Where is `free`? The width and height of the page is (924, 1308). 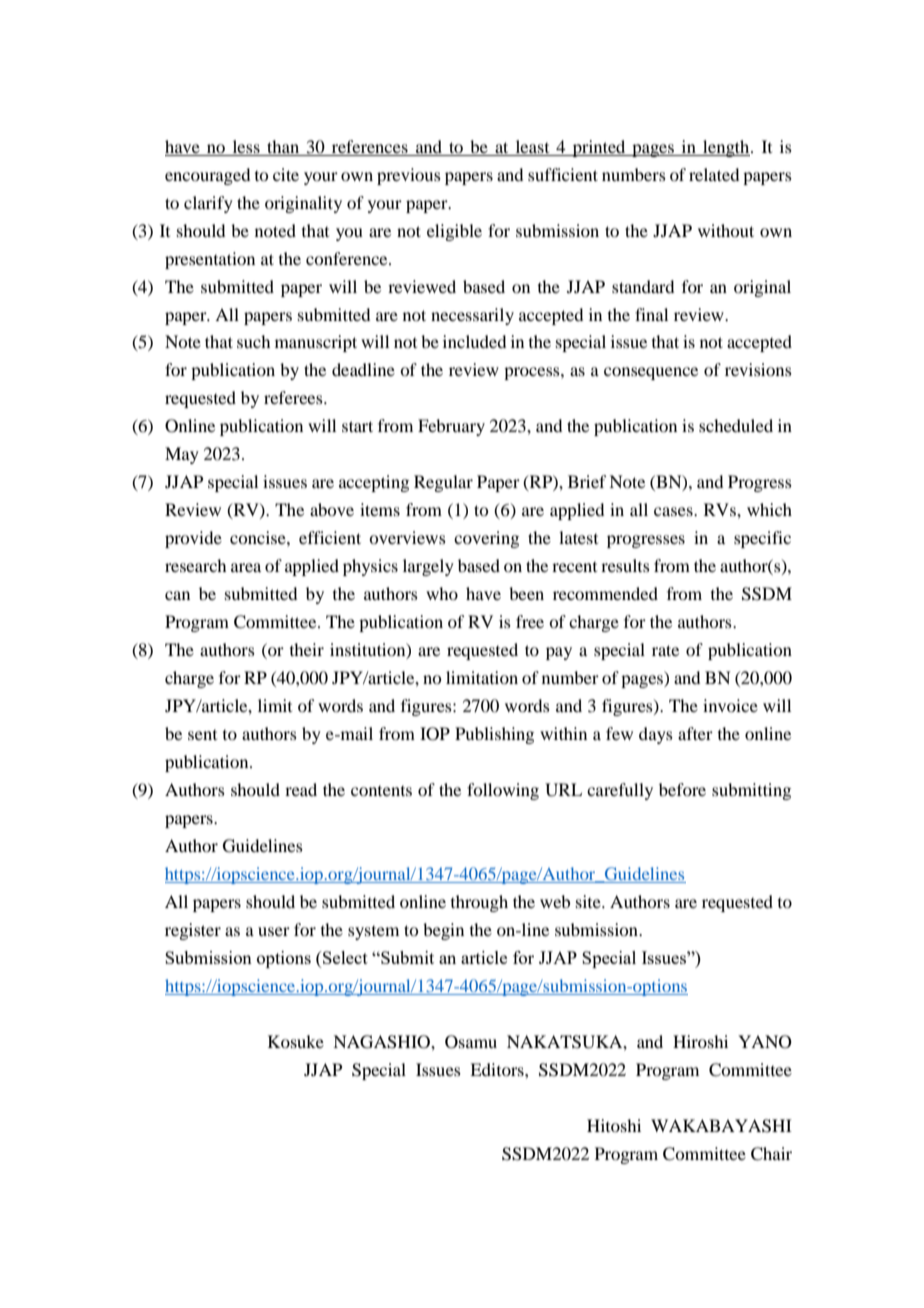 free is located at coordinates (530, 621).
